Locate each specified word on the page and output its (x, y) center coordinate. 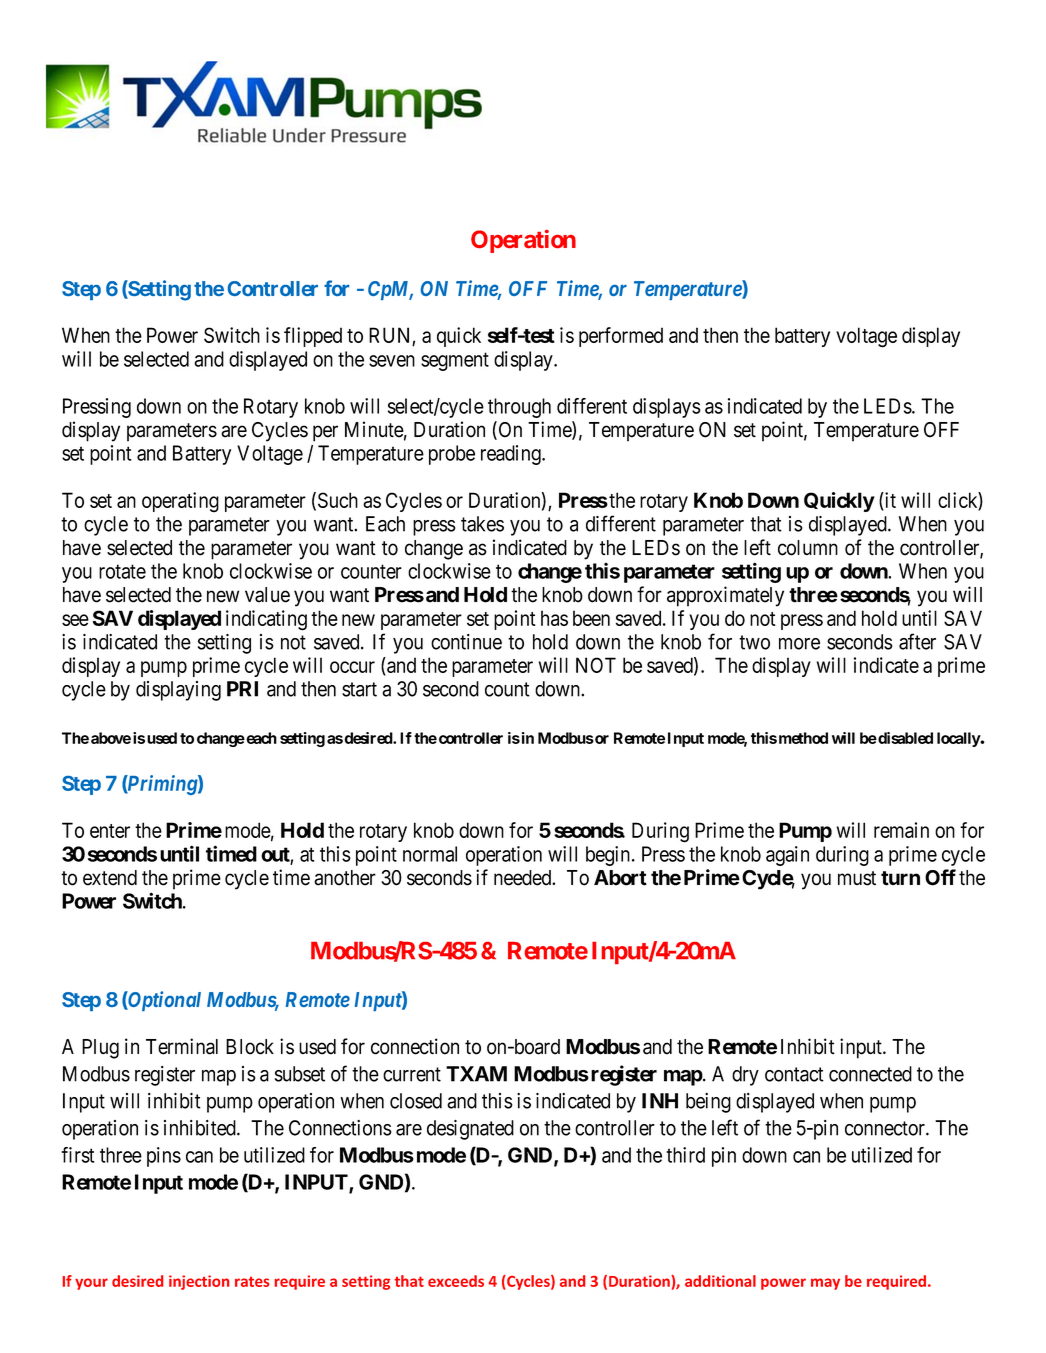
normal (430, 854)
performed (621, 337)
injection (199, 1282)
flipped (313, 337)
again (787, 856)
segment (455, 361)
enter (110, 831)
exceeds (456, 1281)
